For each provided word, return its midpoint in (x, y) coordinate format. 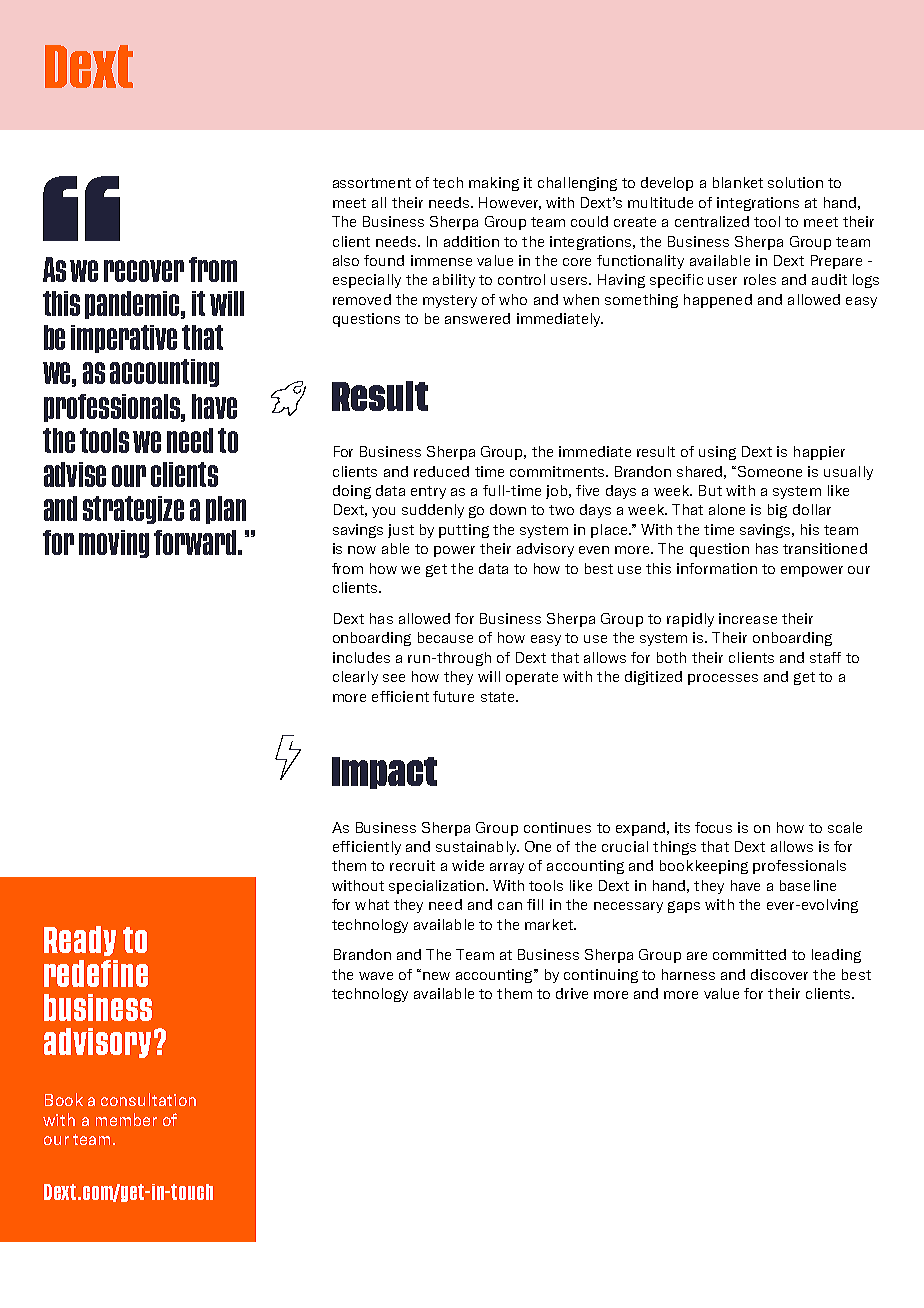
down (508, 509)
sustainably (477, 848)
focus (713, 827)
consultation (148, 1099)
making (494, 184)
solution (795, 182)
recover (144, 271)
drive (572, 993)
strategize (133, 510)
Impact (384, 773)
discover (779, 974)
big (777, 511)
